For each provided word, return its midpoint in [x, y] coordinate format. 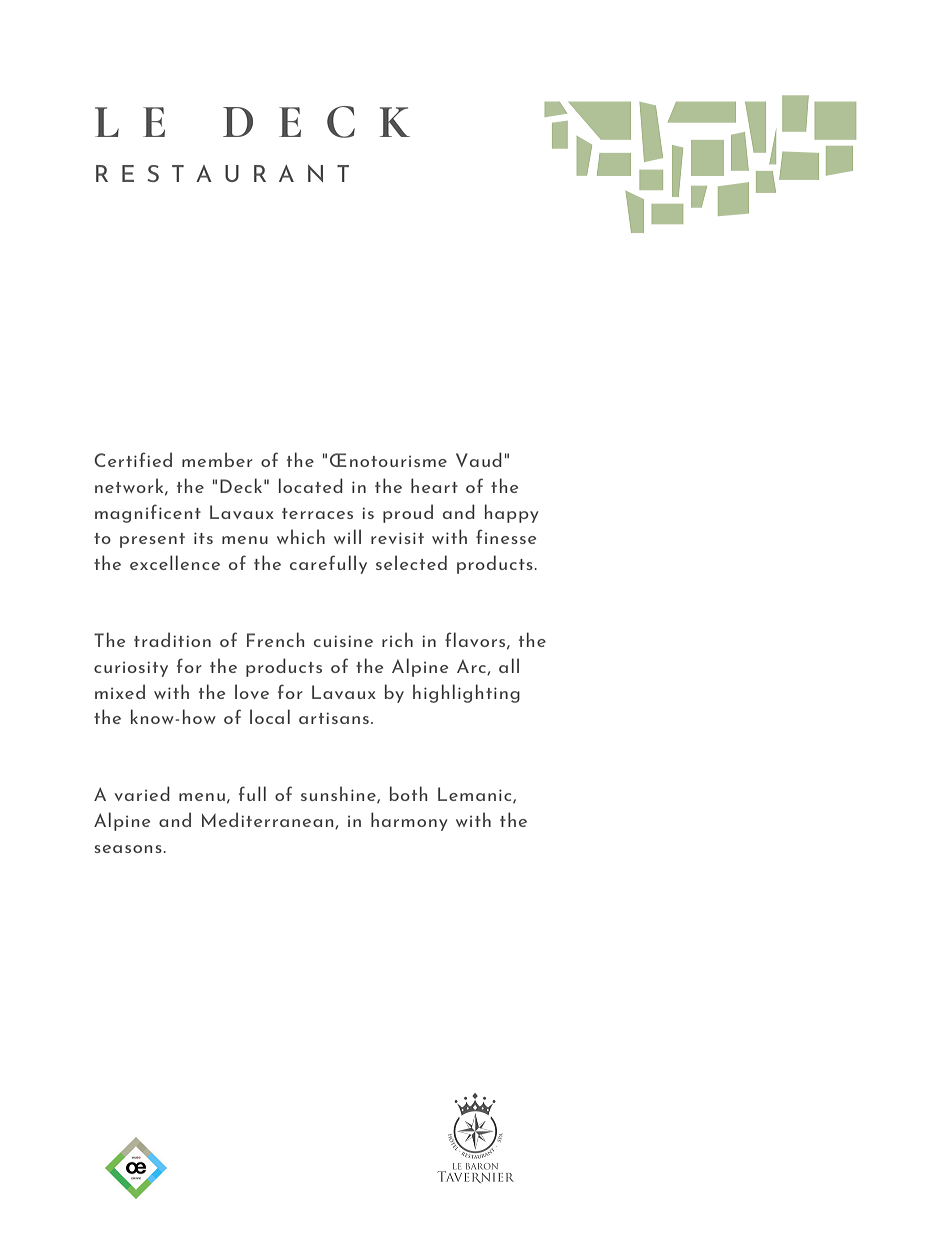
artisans [334, 718]
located [311, 485]
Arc [472, 667]
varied [142, 793]
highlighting [466, 693]
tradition [172, 639]
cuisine [343, 641]
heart [434, 485]
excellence [175, 562]
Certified [133, 459]
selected [411, 562]
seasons [128, 849]
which [301, 536]
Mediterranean [269, 820]
